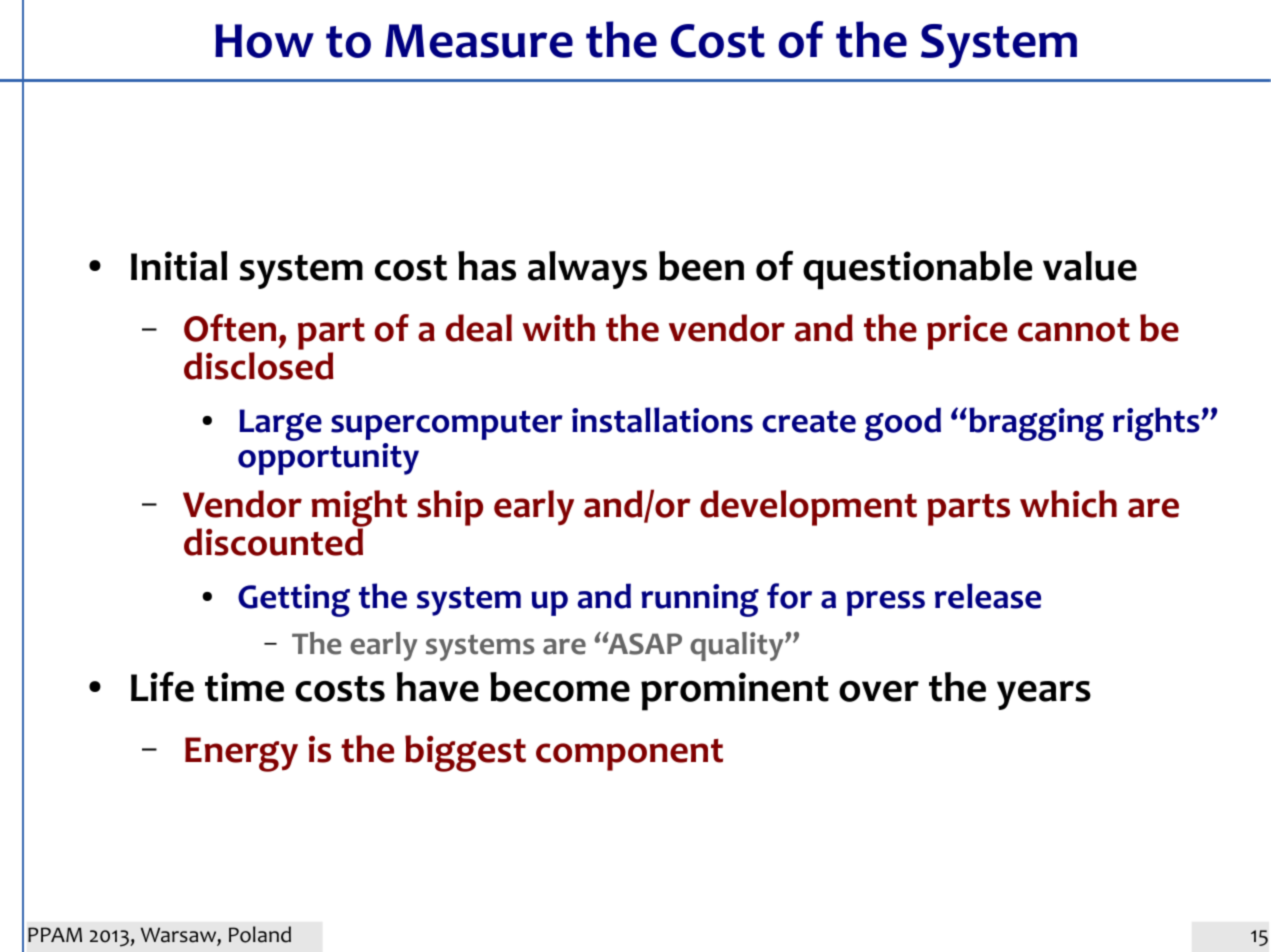  I want to click on disclosed, so click(259, 366).
